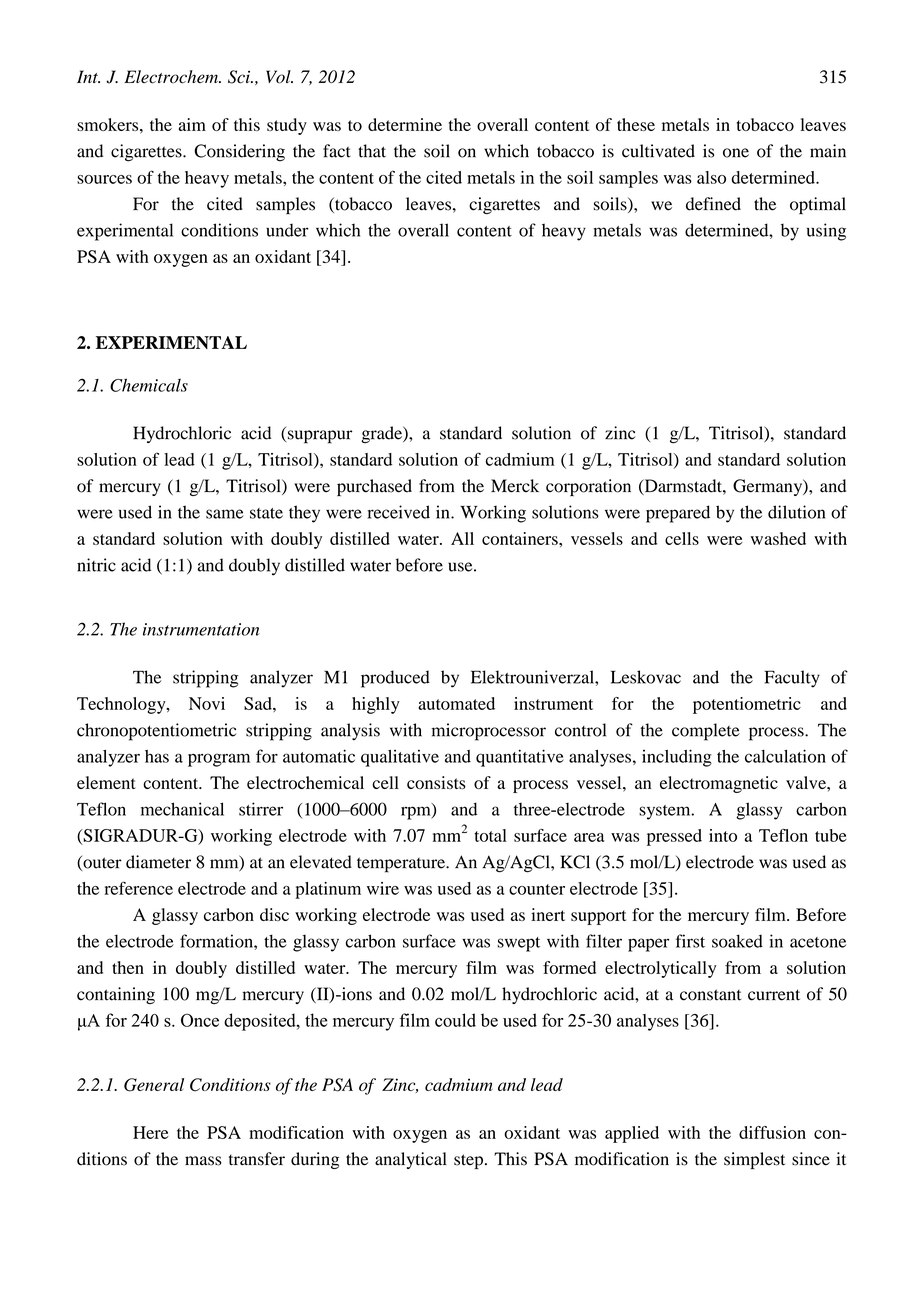 This screenshot has height=1307, width=924. Describe the element at coordinates (792, 679) in the screenshot. I see `Faculty` at that location.
